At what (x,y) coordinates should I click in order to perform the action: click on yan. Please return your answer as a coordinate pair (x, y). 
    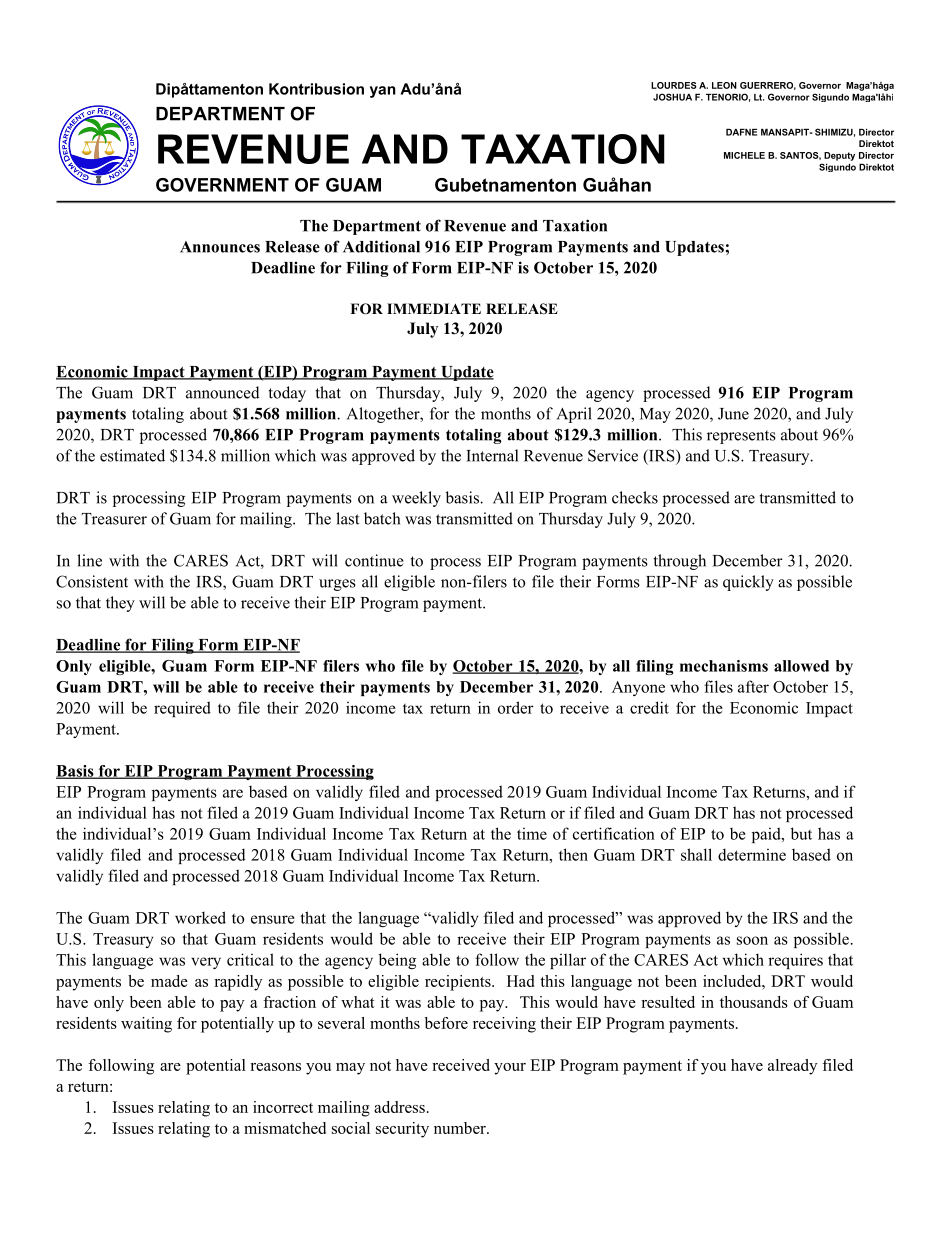
    Looking at the image, I should click on (383, 92).
